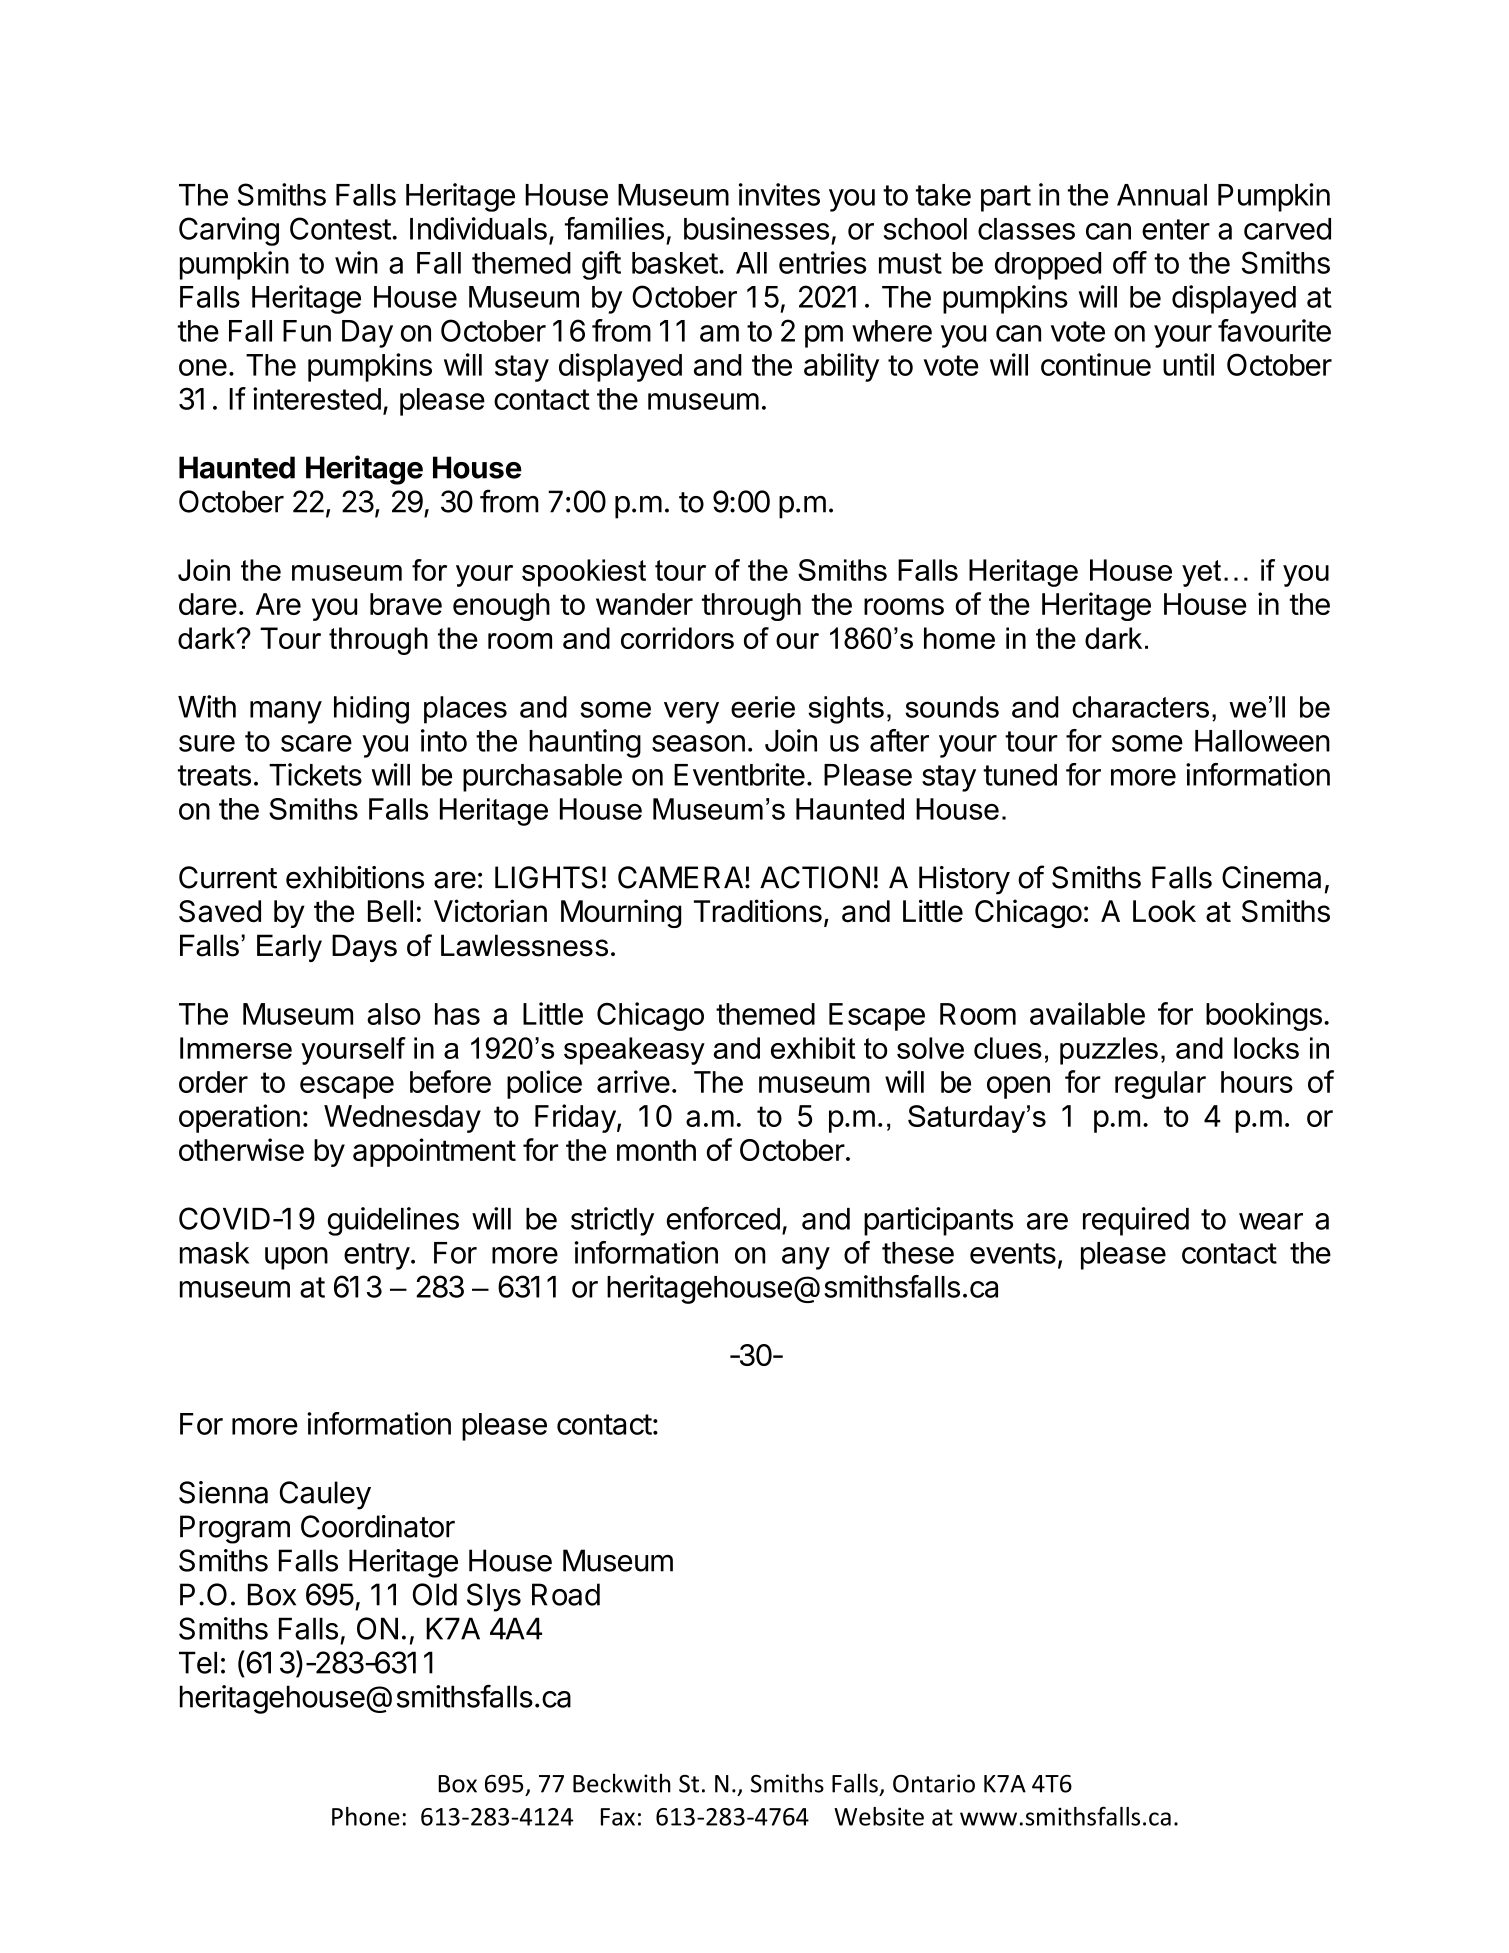 This document has height=1953, width=1509. What do you see at coordinates (366, 1816) in the document?
I see `Phone` at bounding box center [366, 1816].
